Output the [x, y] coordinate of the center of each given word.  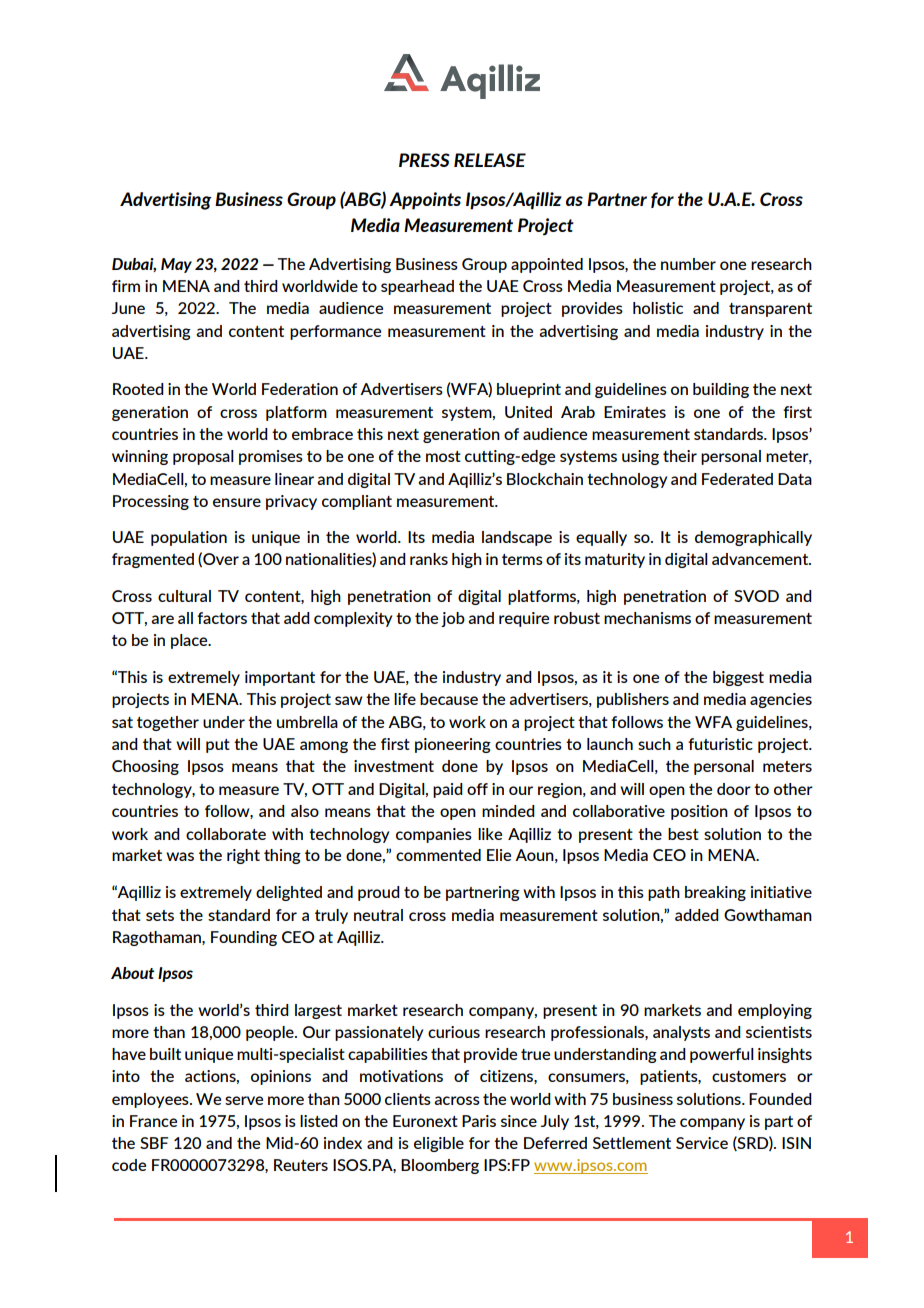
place [190, 641]
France [153, 1121]
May [176, 265]
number [688, 264]
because [449, 699]
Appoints [425, 201]
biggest [738, 678]
